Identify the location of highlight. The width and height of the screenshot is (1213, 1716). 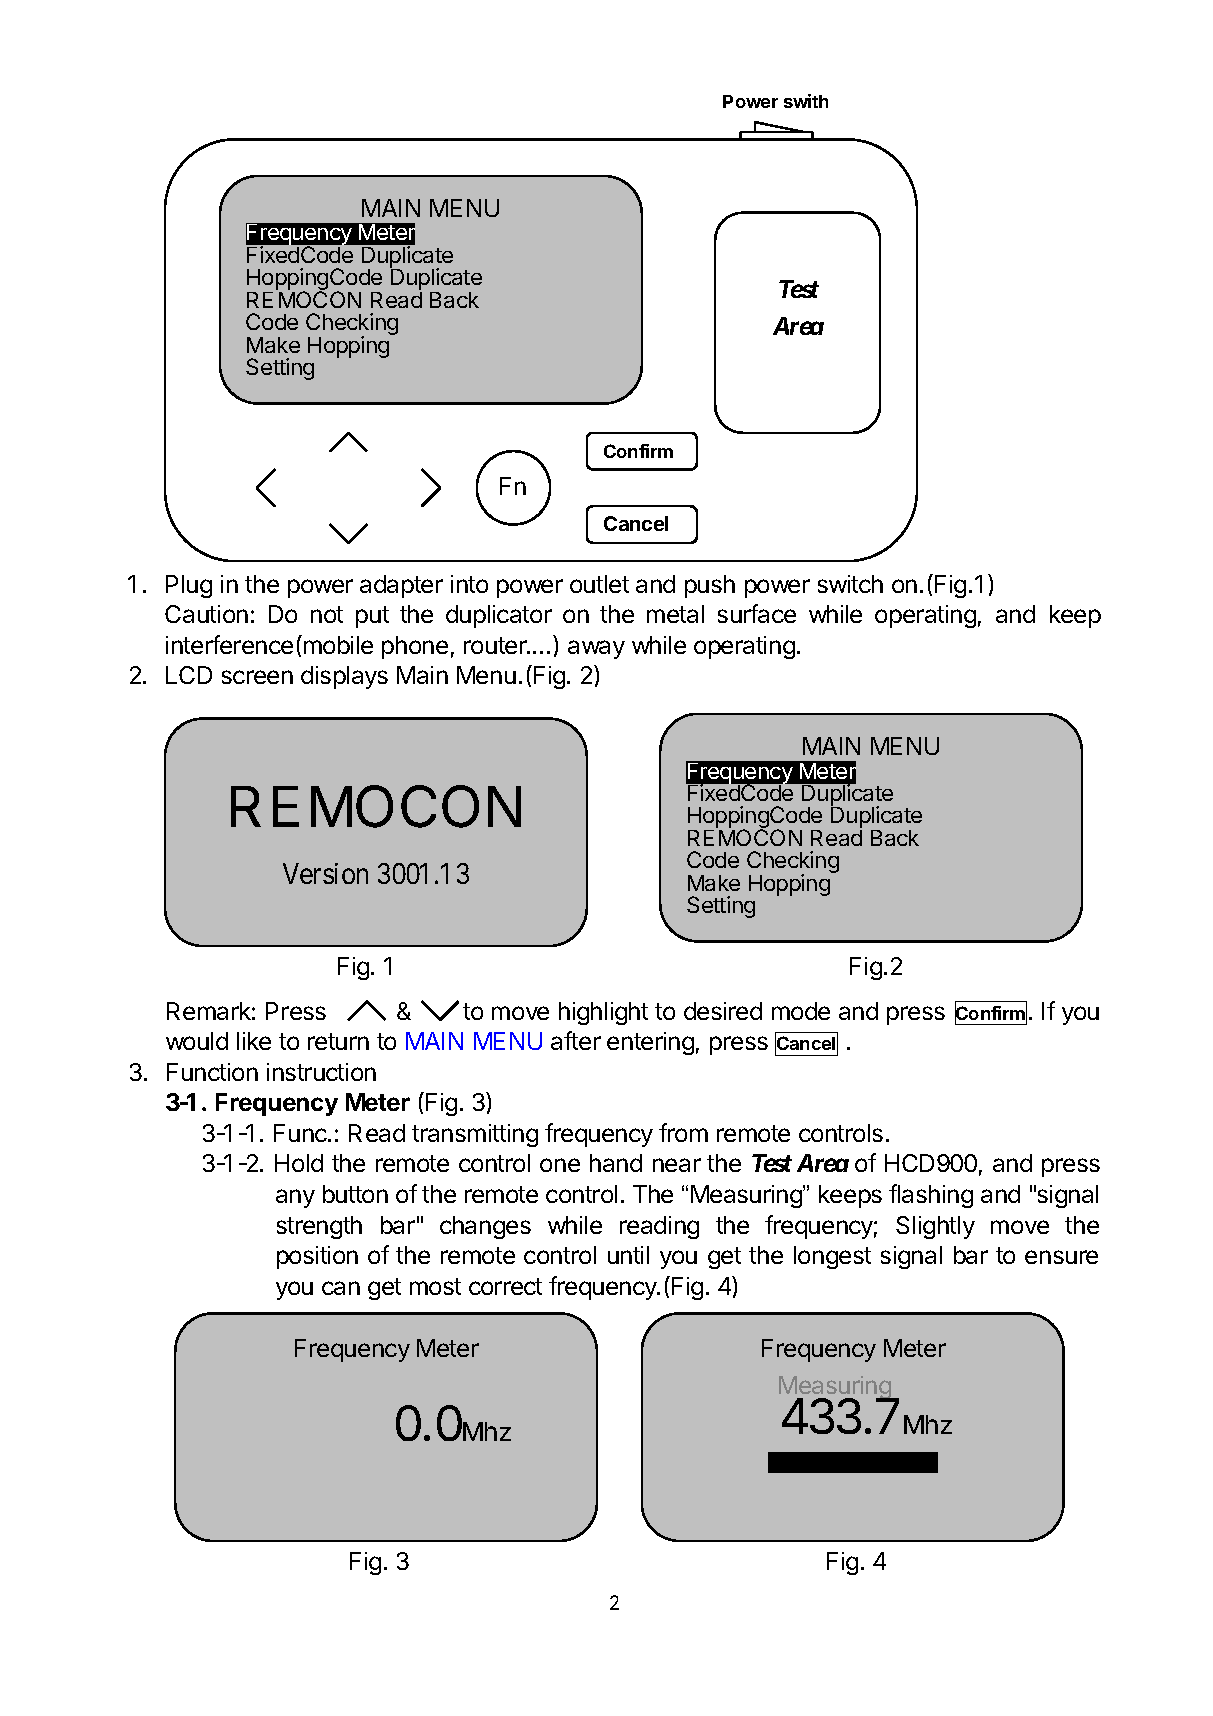
(603, 1013).
